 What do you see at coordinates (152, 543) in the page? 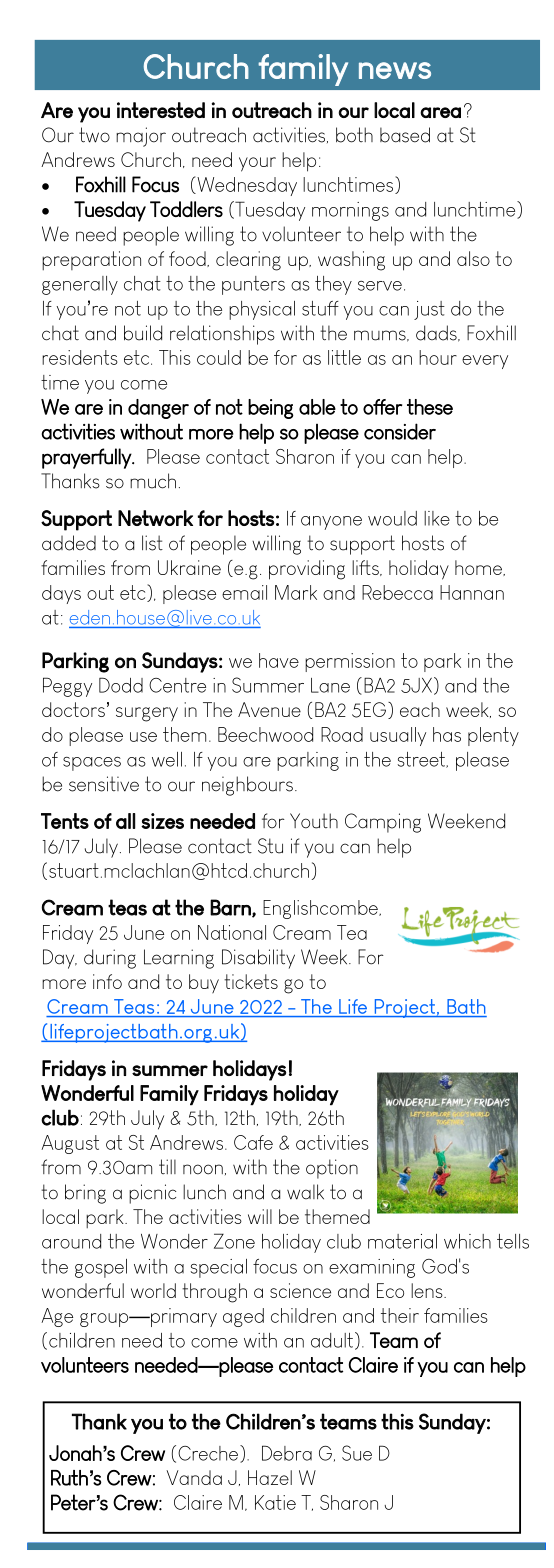
I see `list` at bounding box center [152, 543].
